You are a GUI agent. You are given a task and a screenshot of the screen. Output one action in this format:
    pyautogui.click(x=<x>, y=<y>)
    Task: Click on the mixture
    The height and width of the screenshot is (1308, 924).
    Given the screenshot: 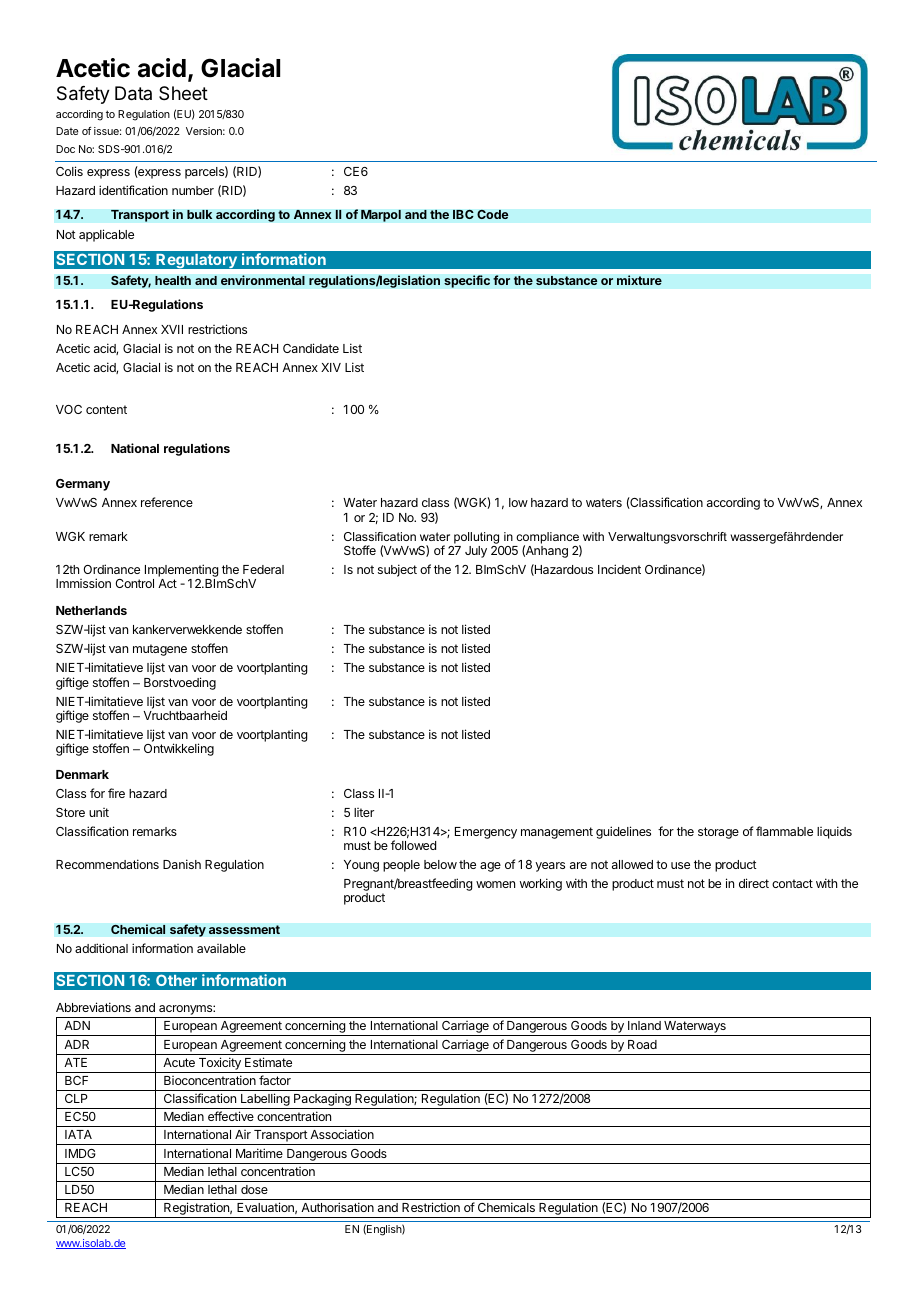 What is the action you would take?
    pyautogui.click(x=639, y=280)
